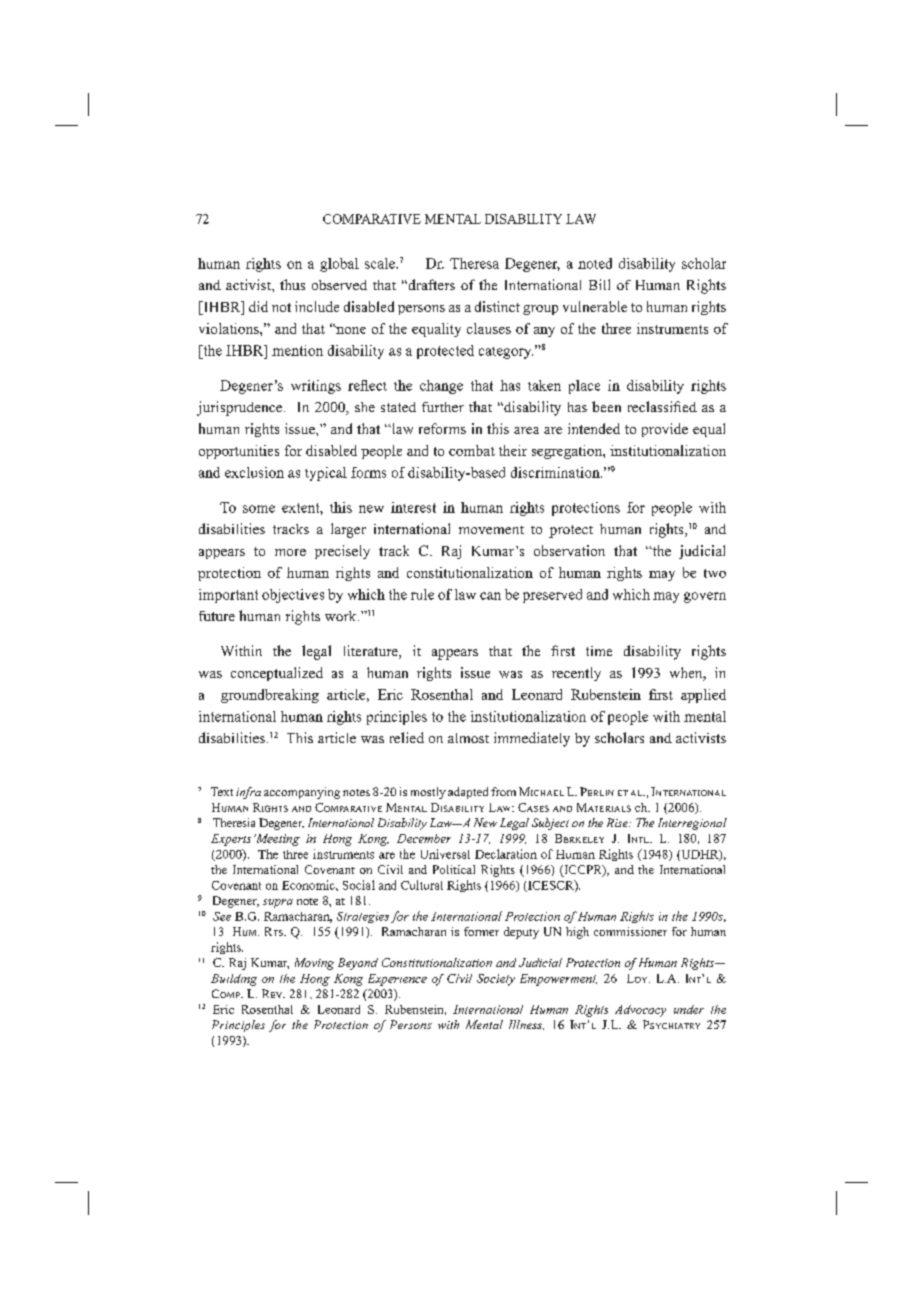 The width and height of the screenshot is (924, 1308). What do you see at coordinates (292, 284) in the screenshot?
I see `thus` at bounding box center [292, 284].
